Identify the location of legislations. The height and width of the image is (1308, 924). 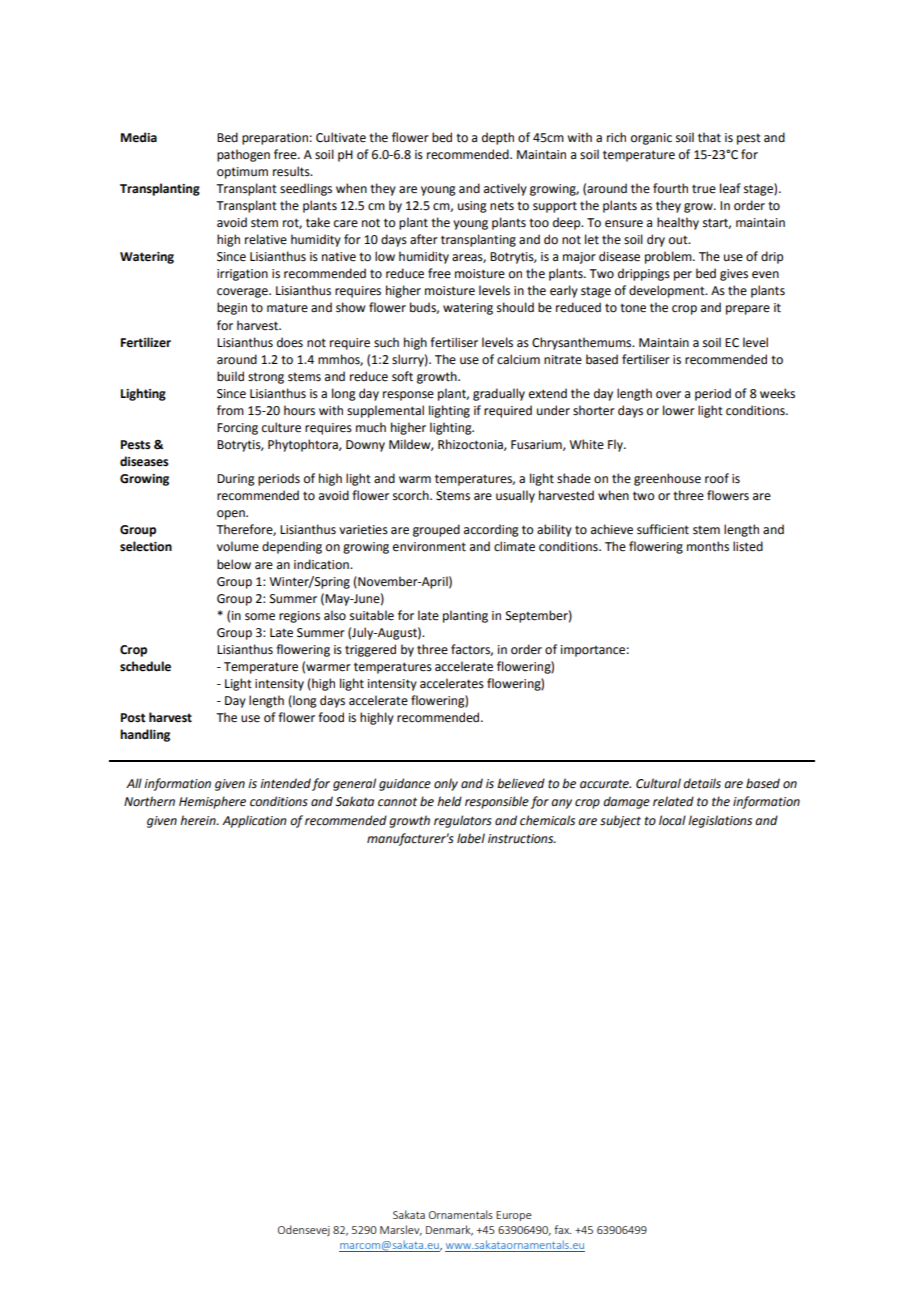
(720, 821).
